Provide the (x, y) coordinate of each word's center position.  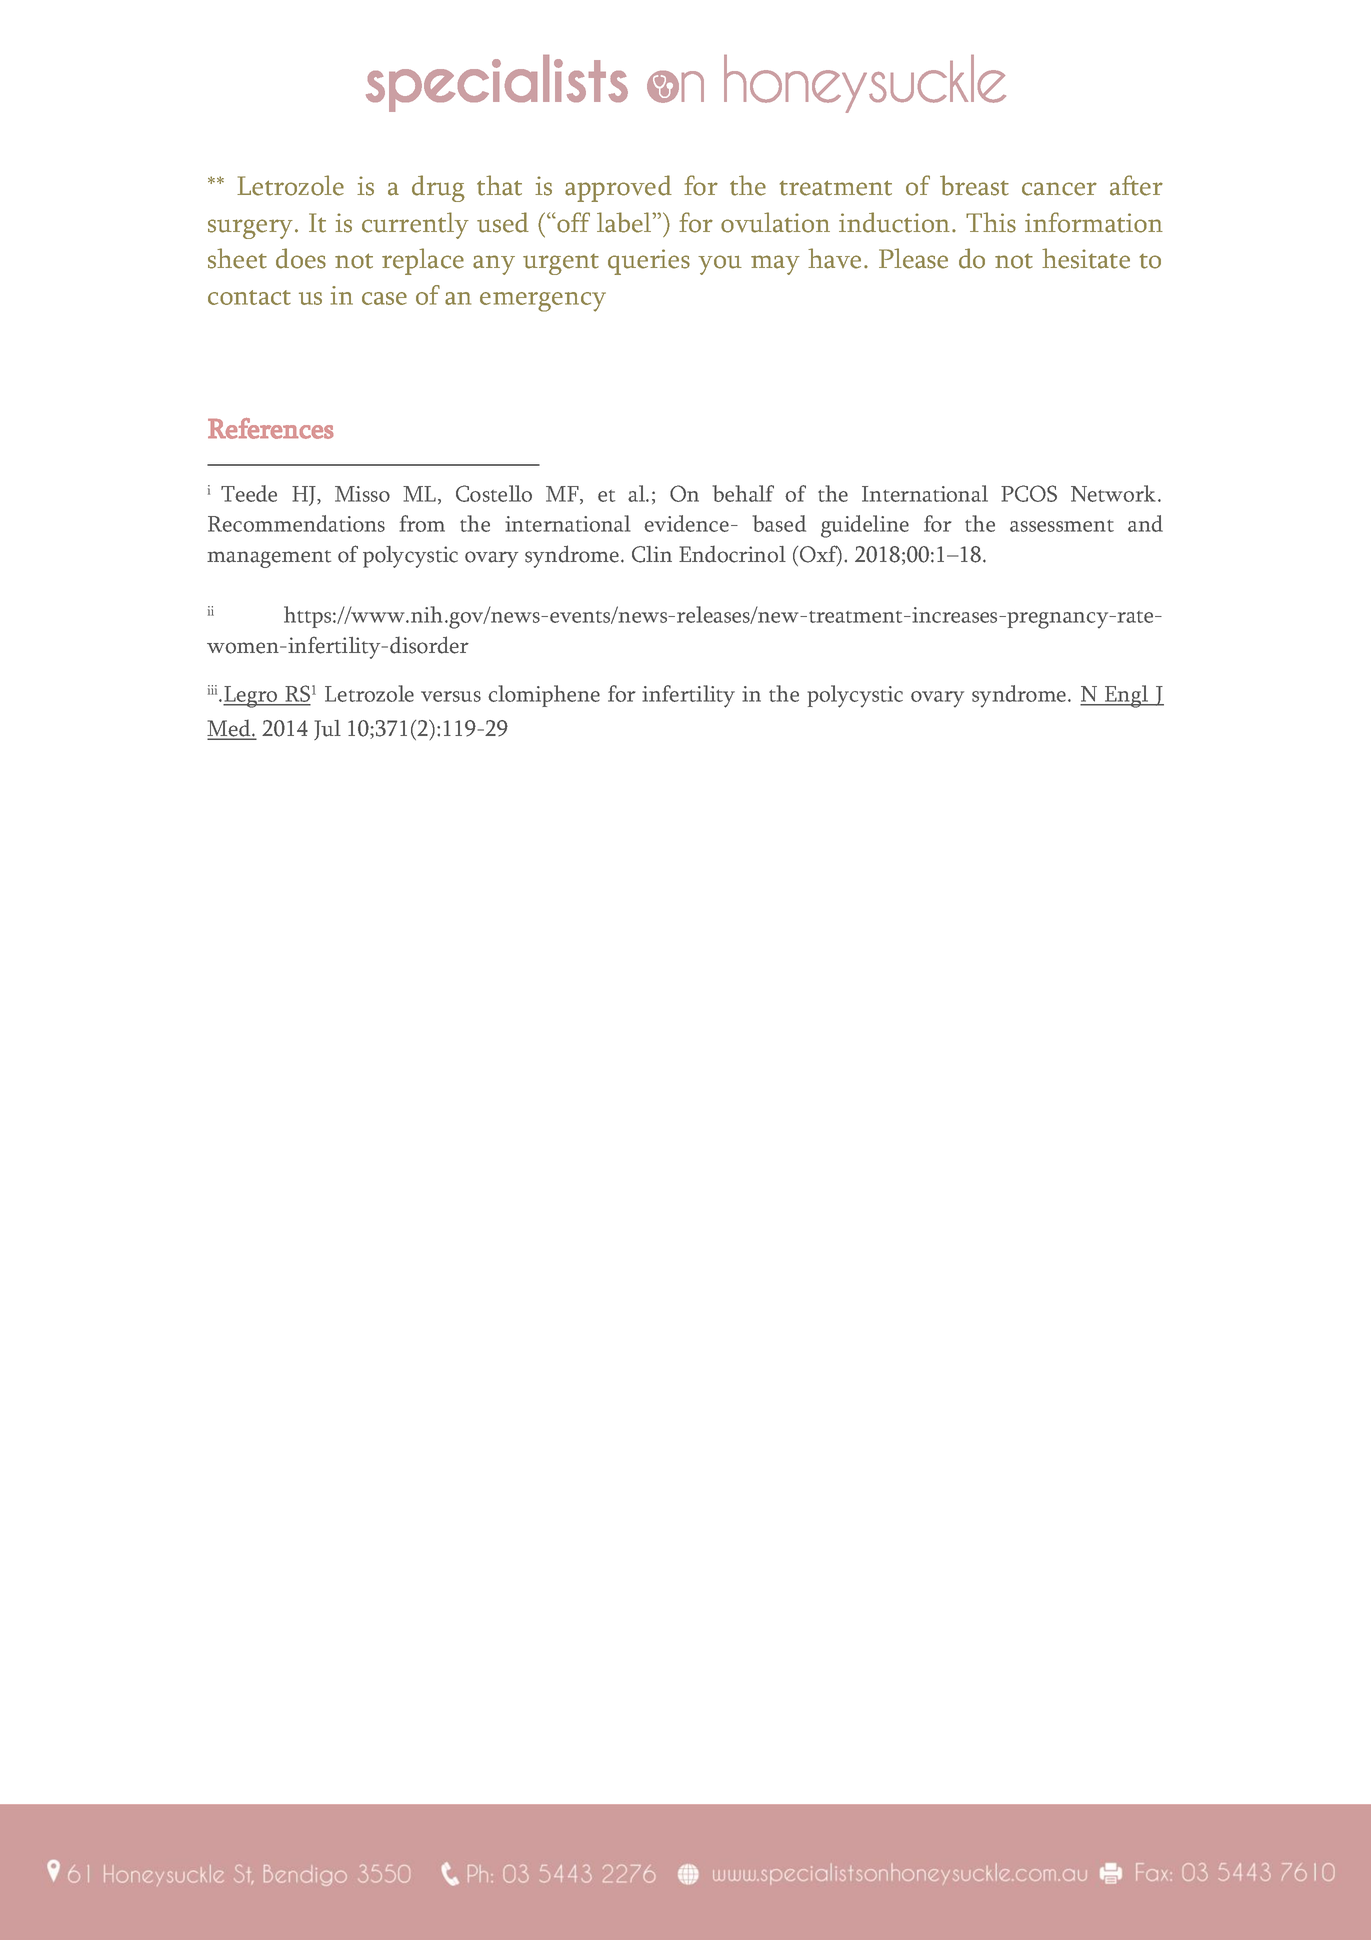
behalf (743, 493)
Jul (327, 730)
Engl (1126, 696)
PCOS (1029, 493)
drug (438, 188)
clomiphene (544, 696)
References (270, 428)
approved (618, 188)
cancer (1059, 189)
